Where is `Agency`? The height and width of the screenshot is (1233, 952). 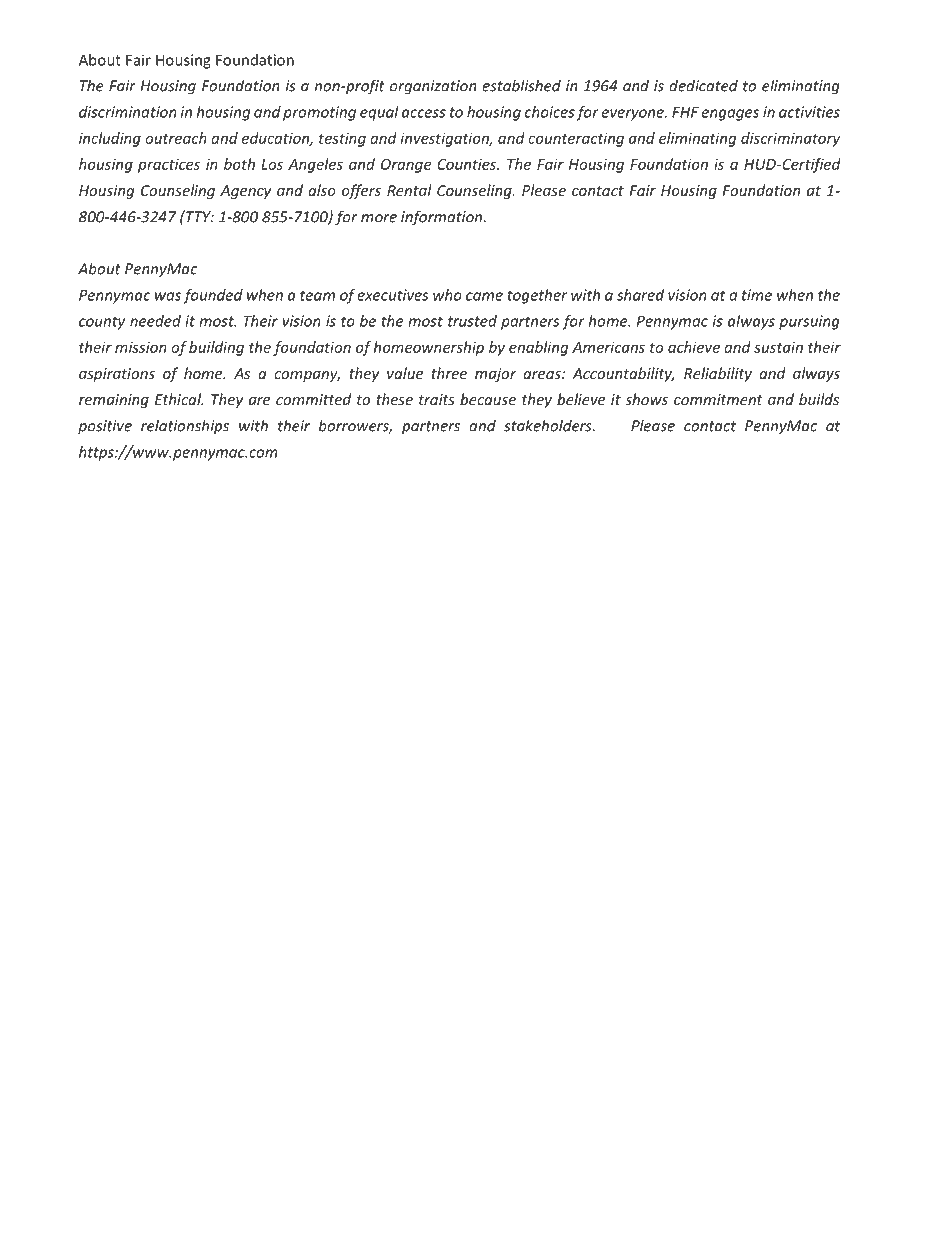
Agency is located at coordinates (245, 192).
